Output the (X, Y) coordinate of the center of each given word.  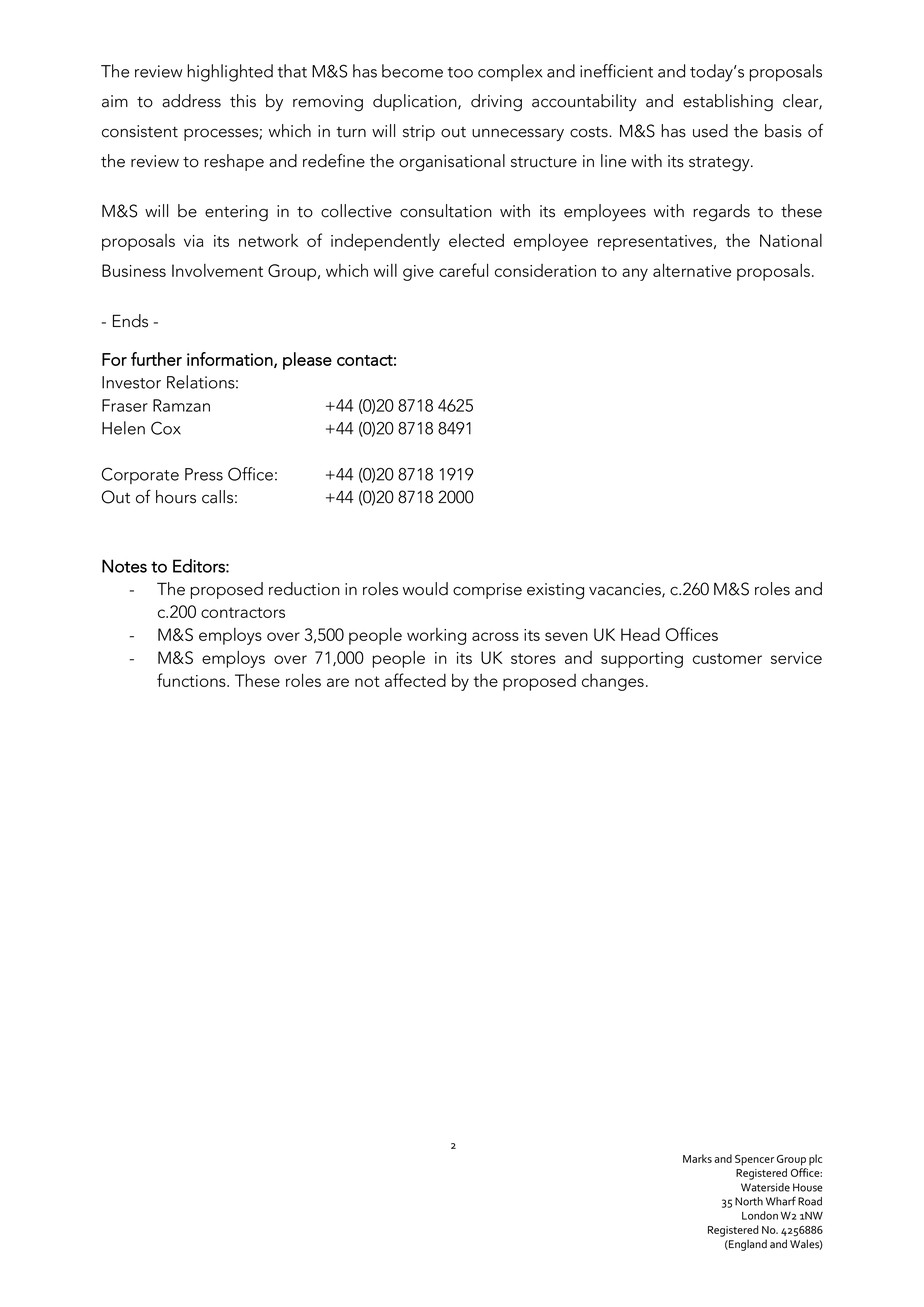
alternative (692, 270)
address (191, 101)
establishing (728, 103)
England (747, 1245)
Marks (697, 1158)
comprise (487, 591)
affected (415, 680)
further (156, 359)
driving (496, 103)
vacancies (626, 590)
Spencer (754, 1160)
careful (463, 270)
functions (192, 680)
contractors (243, 612)
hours (176, 497)
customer (727, 658)
